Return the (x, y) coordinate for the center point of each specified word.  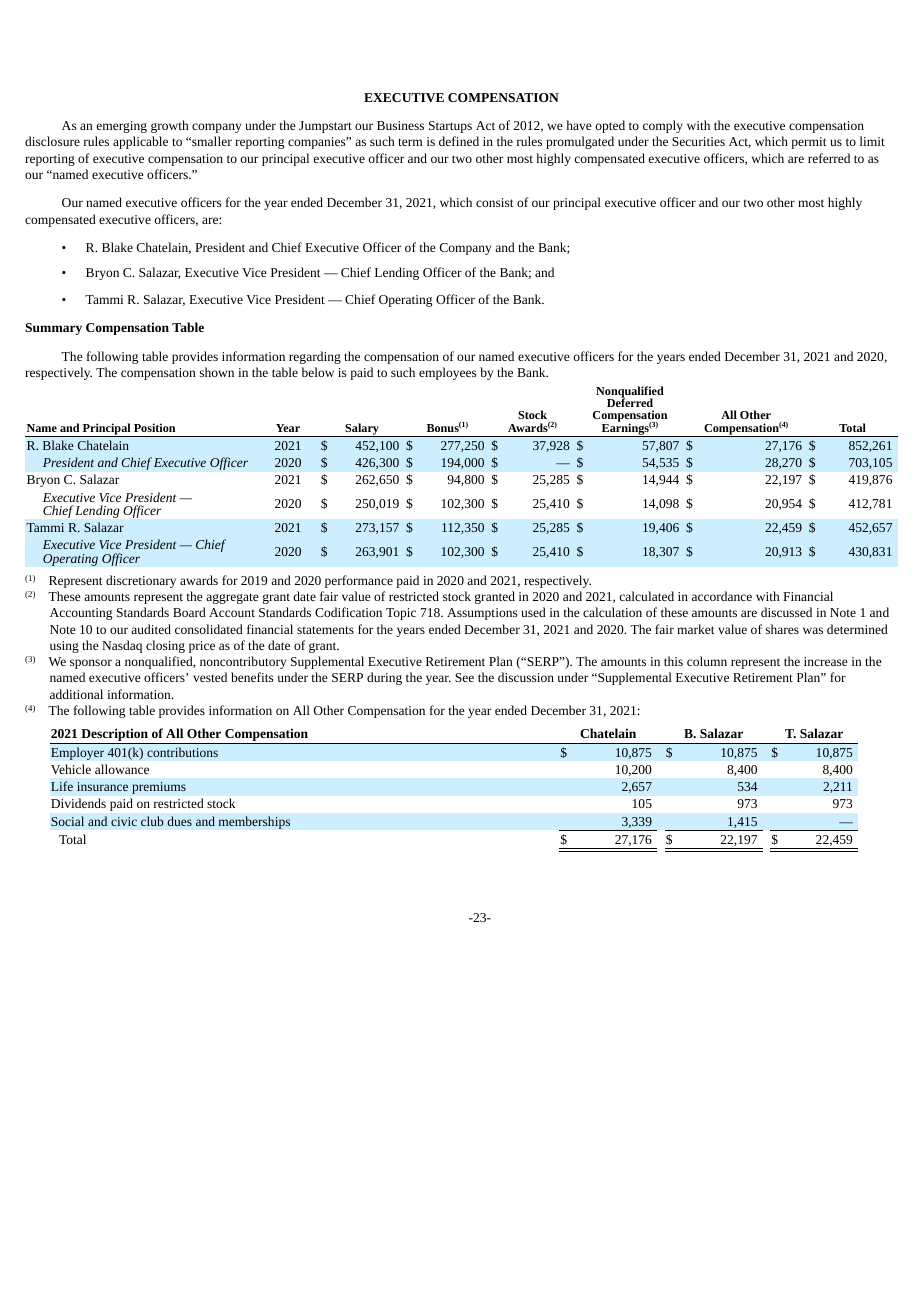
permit (809, 143)
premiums (159, 788)
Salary (362, 430)
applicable (140, 142)
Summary (53, 329)
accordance (722, 596)
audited (151, 629)
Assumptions (482, 614)
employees (448, 373)
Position (154, 427)
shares (782, 629)
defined (459, 141)
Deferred (630, 402)
